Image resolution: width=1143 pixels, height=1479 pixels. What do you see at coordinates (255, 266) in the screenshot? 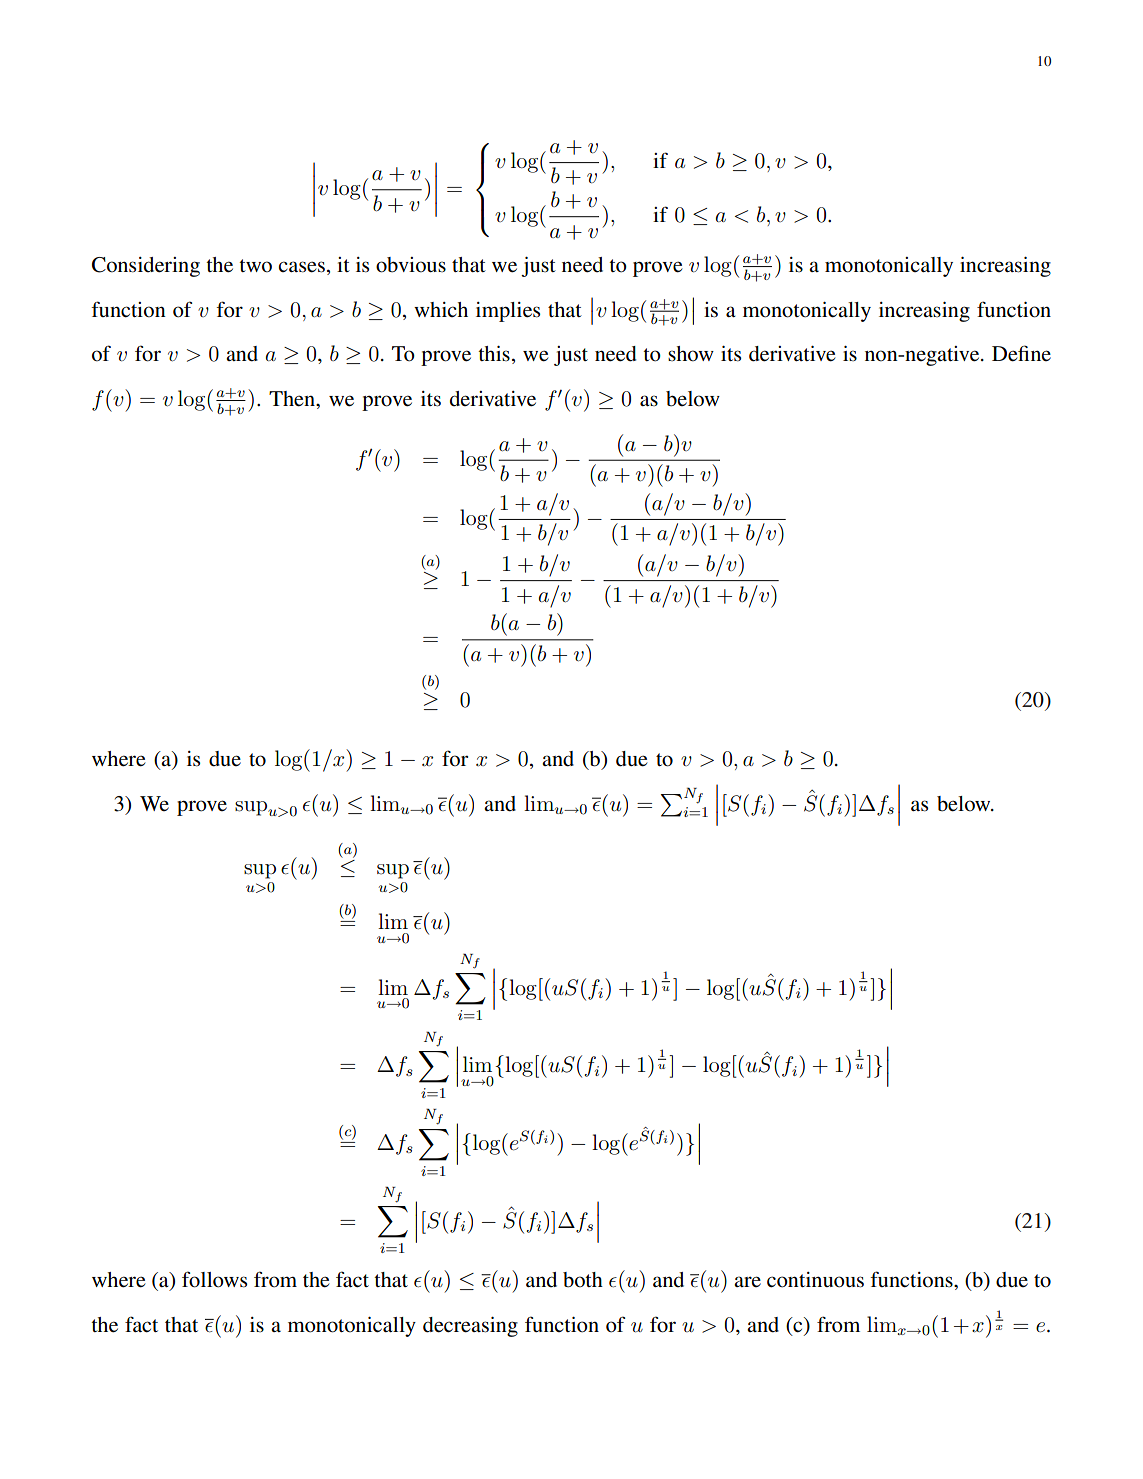
I see `two` at bounding box center [255, 266].
